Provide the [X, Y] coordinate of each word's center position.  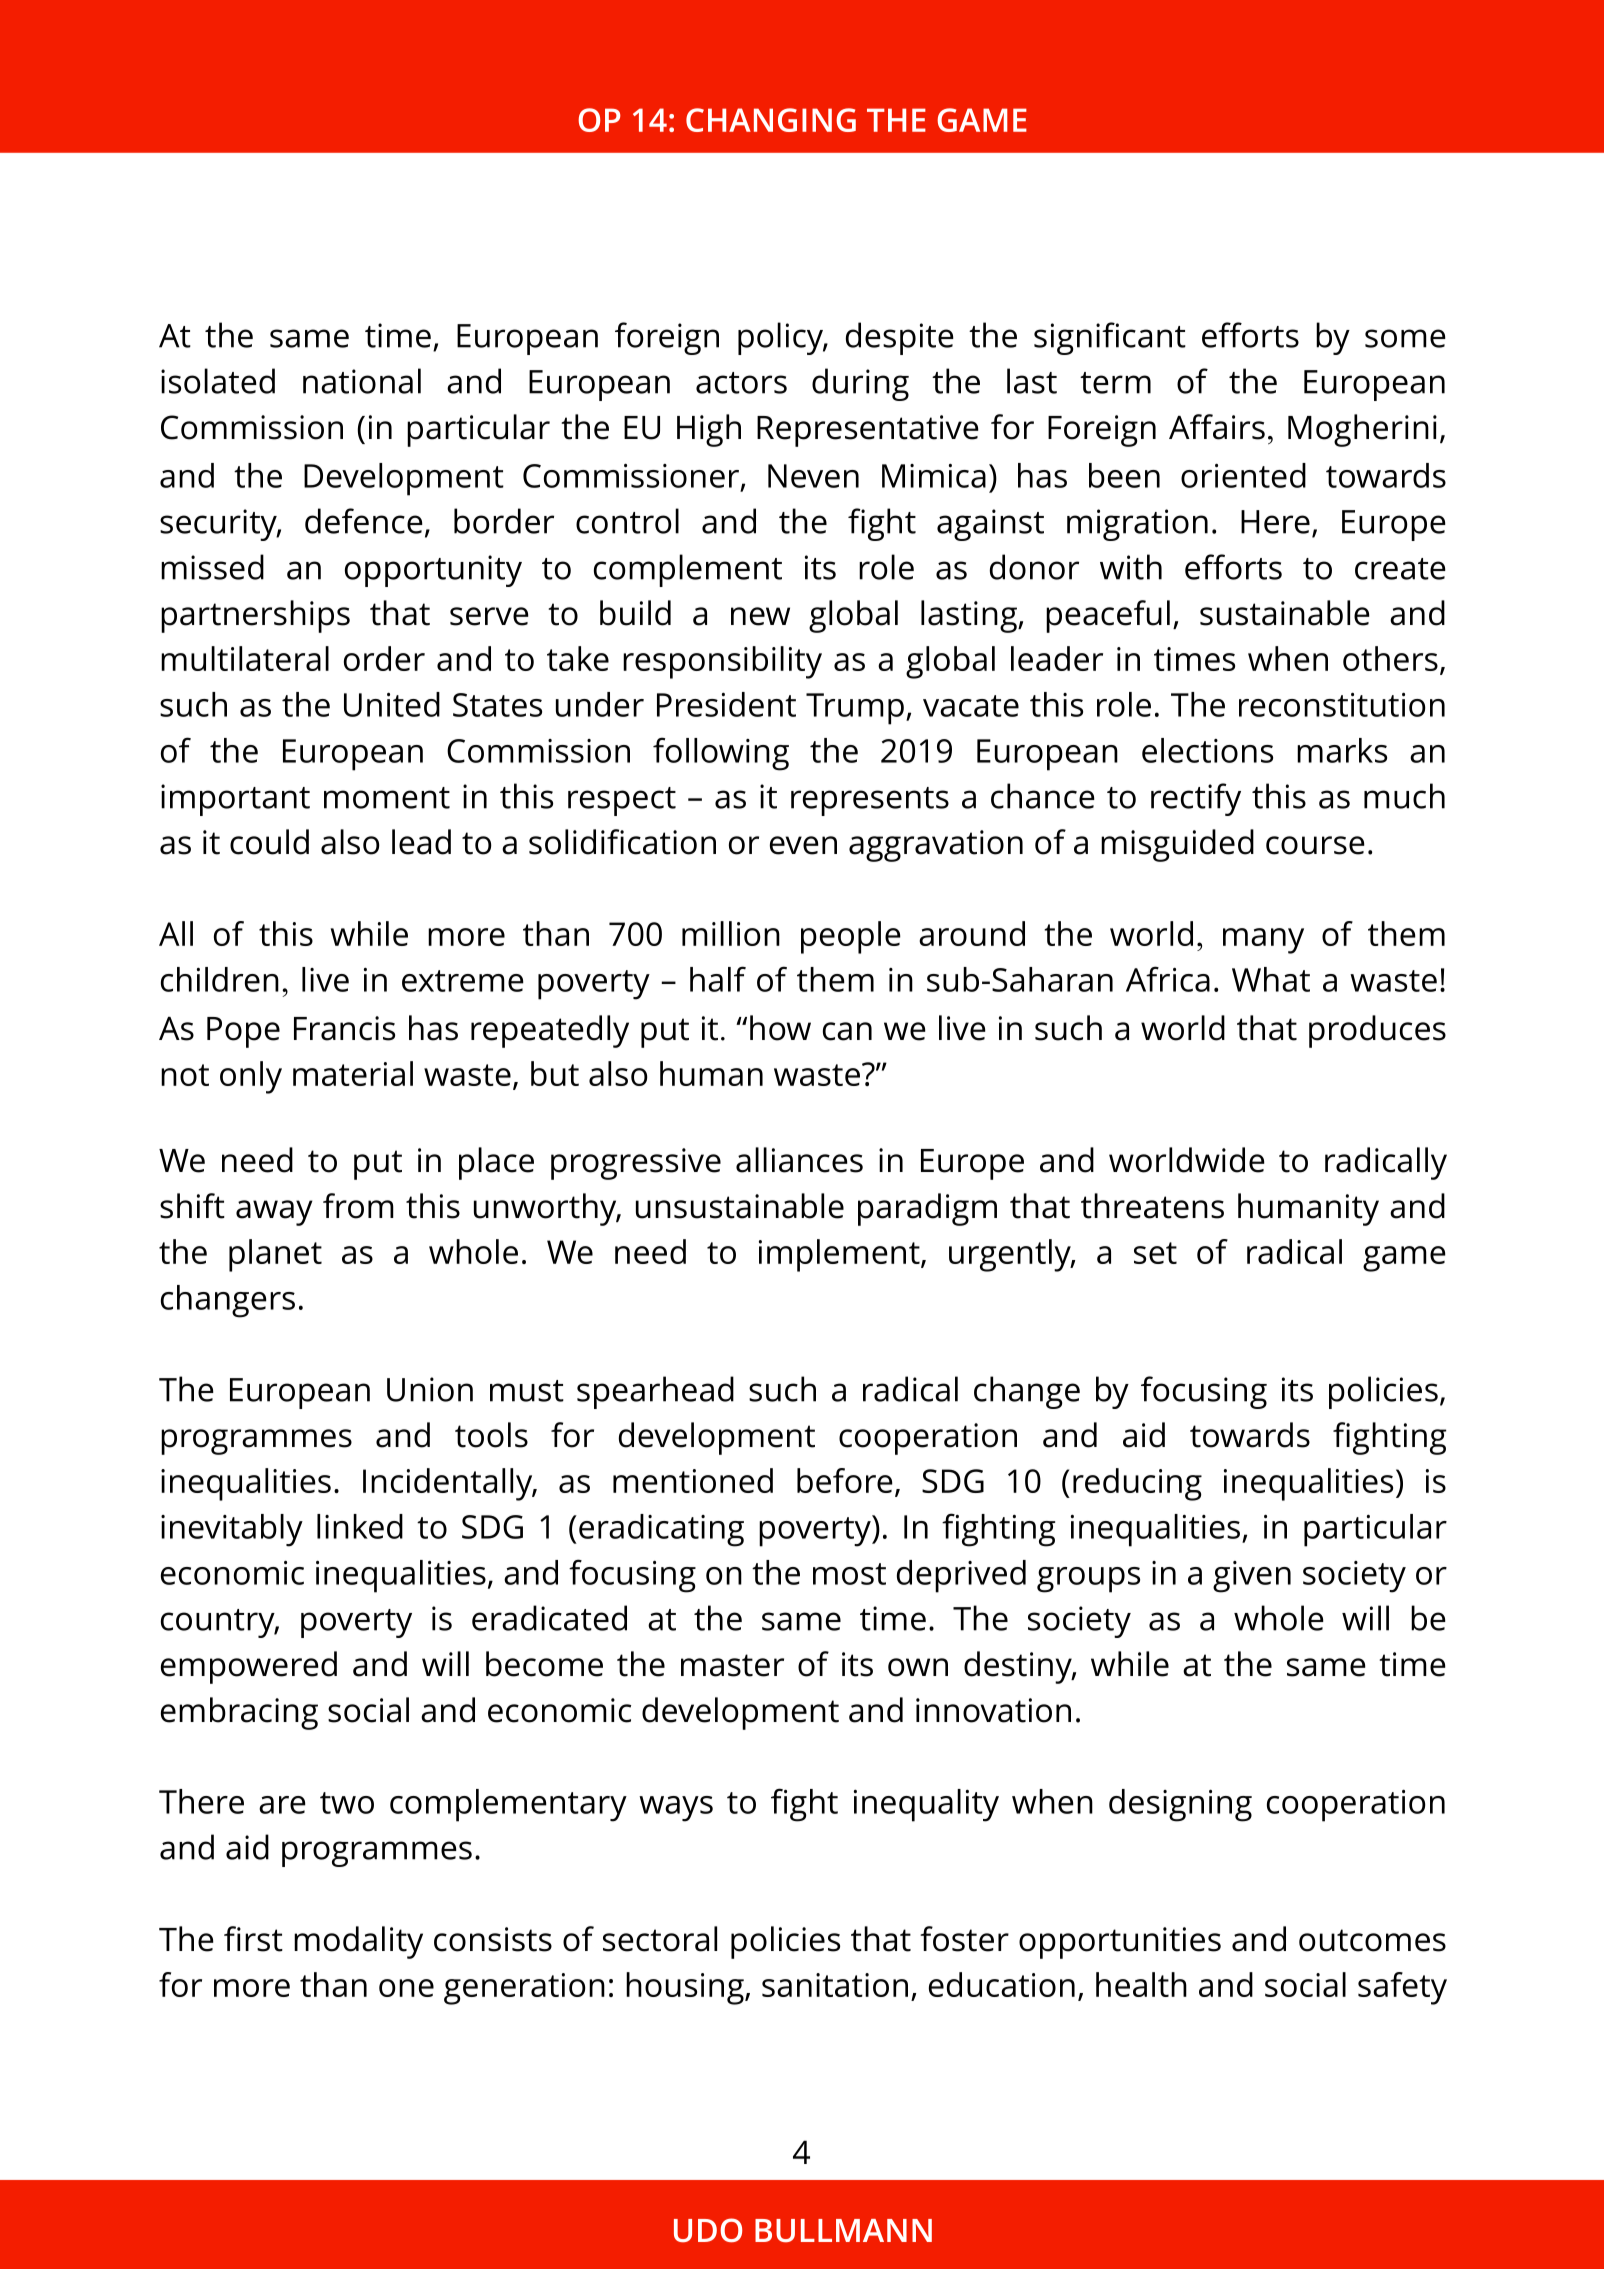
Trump [855, 709]
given [1252, 1577]
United [392, 704]
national [362, 381]
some [1405, 338]
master [732, 1665]
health [1141, 1984]
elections [1207, 750]
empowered [249, 1667]
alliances [799, 1160]
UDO [708, 2230]
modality [358, 1942]
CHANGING [771, 120]
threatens [1152, 1206]
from [358, 1206]
